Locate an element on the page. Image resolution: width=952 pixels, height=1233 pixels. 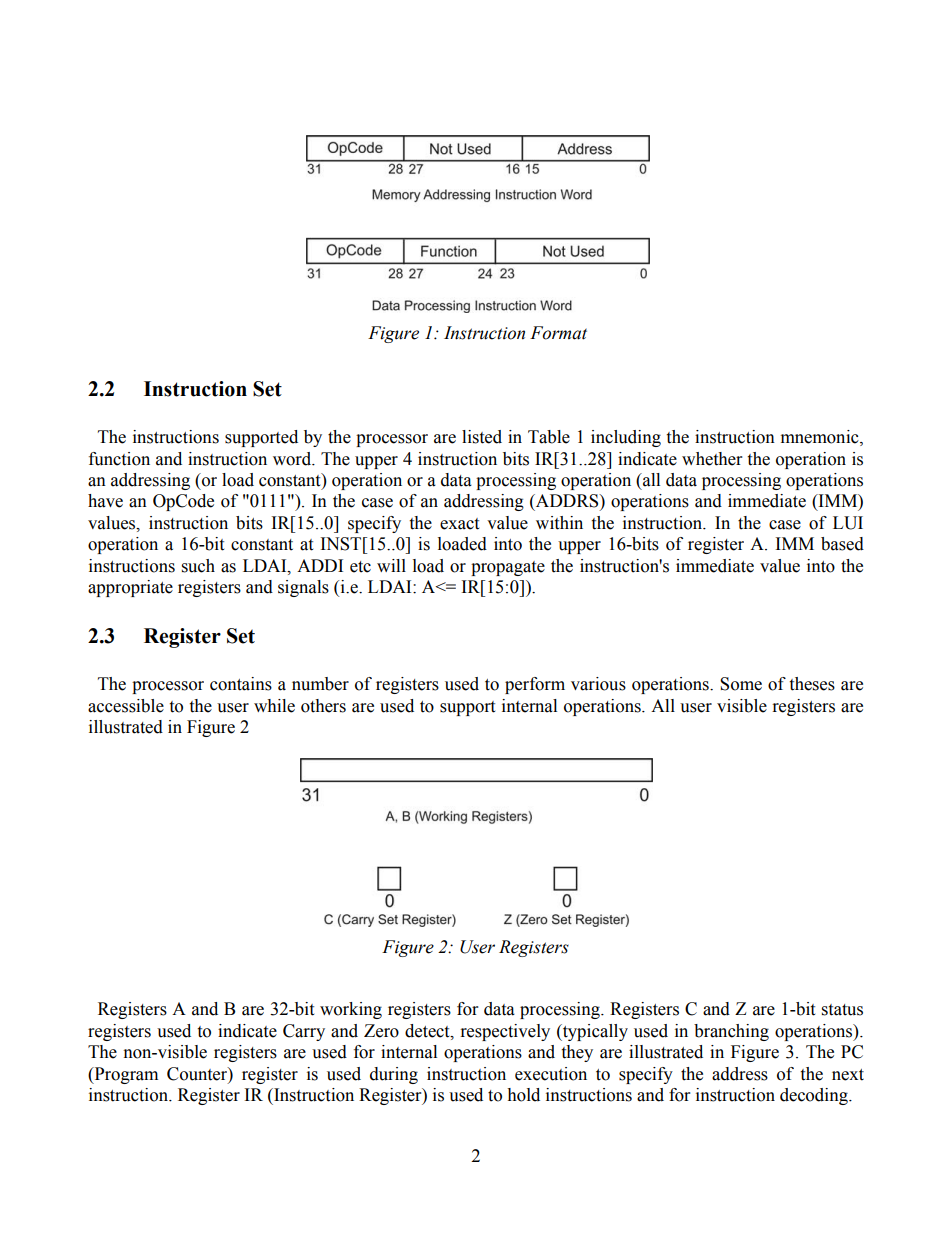
working is located at coordinates (351, 1010).
